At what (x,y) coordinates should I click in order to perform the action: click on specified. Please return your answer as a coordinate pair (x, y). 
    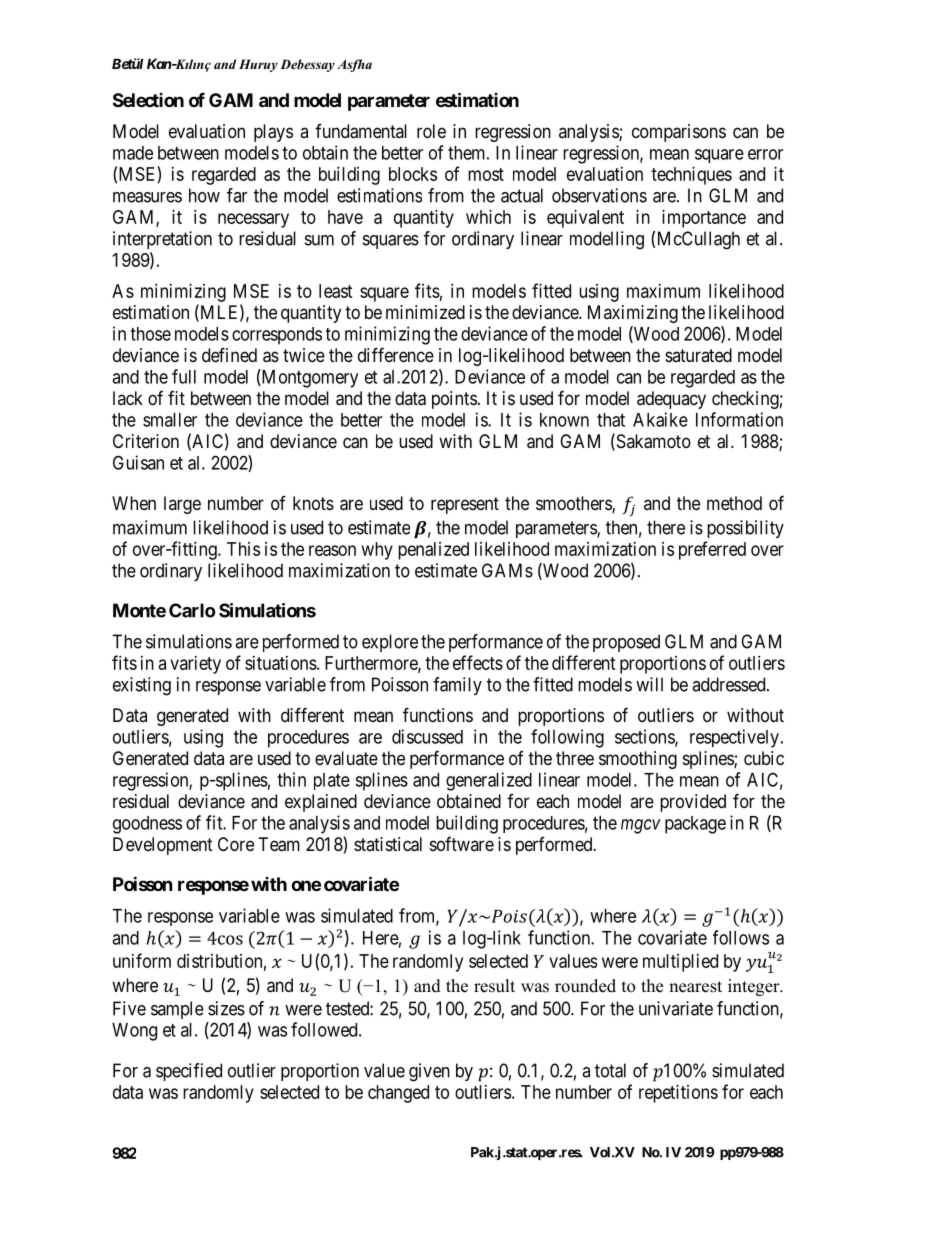
    Looking at the image, I should click on (189, 1072).
